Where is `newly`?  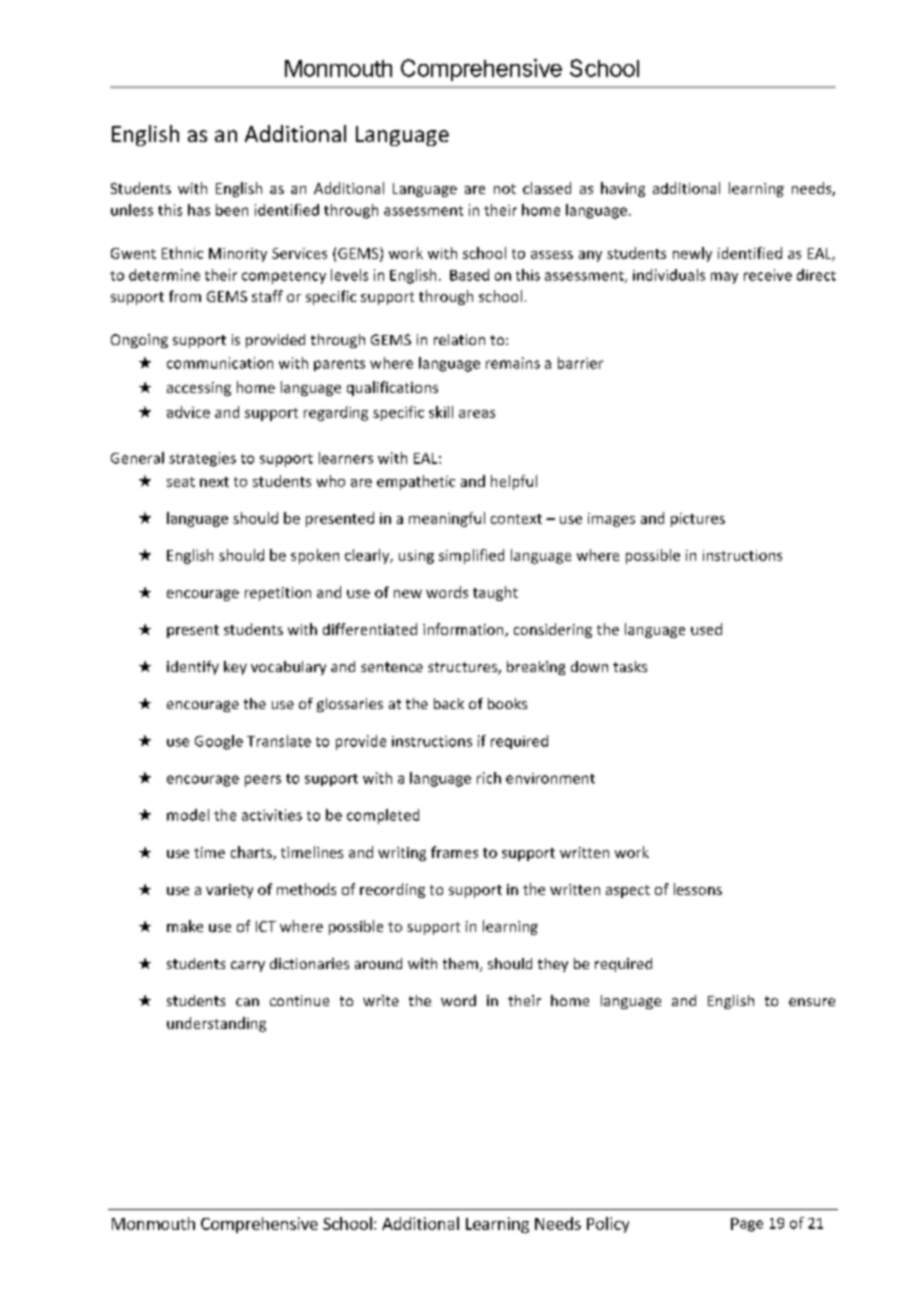 newly is located at coordinates (692, 254).
